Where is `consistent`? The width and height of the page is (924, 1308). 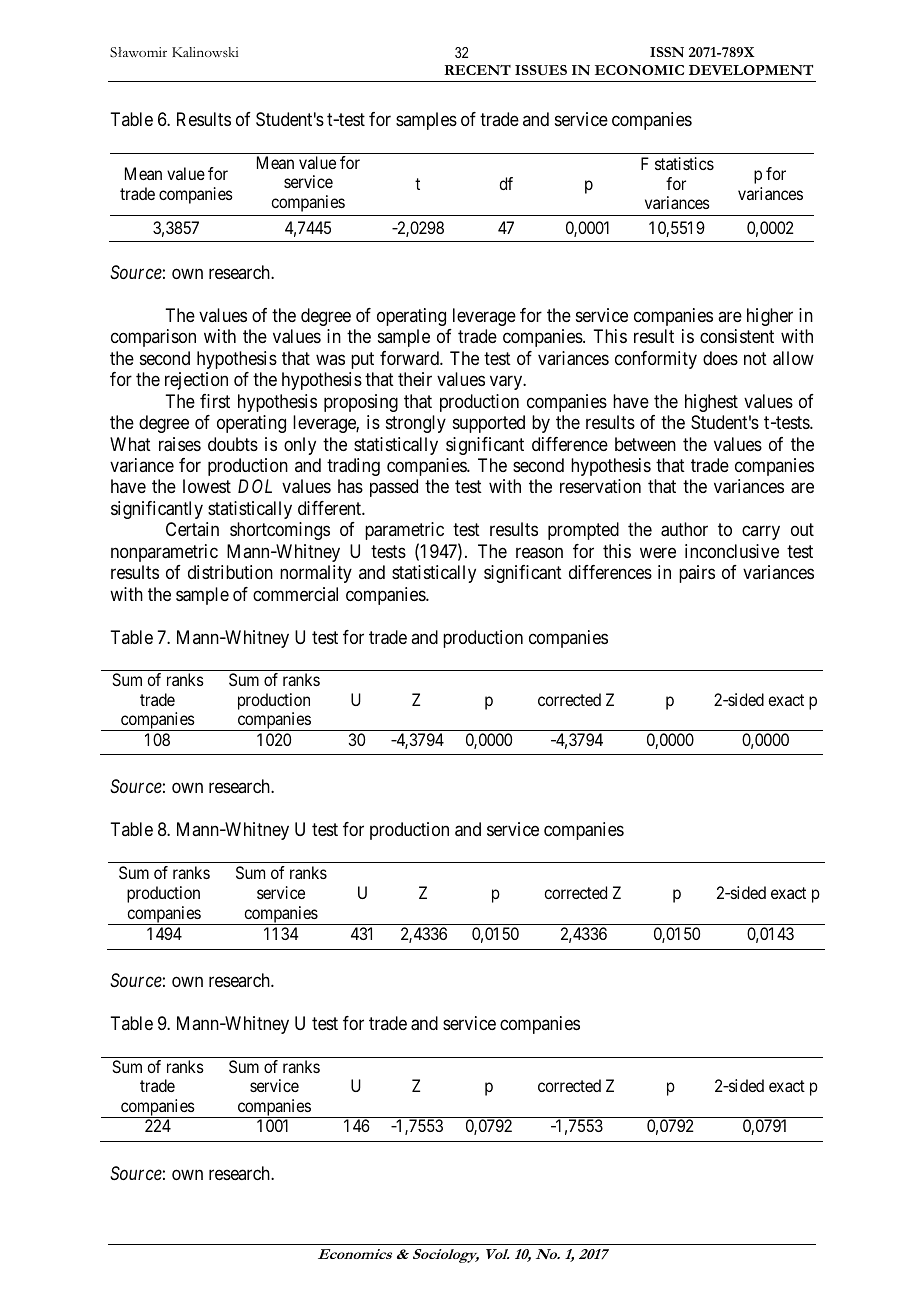 consistent is located at coordinates (737, 336).
